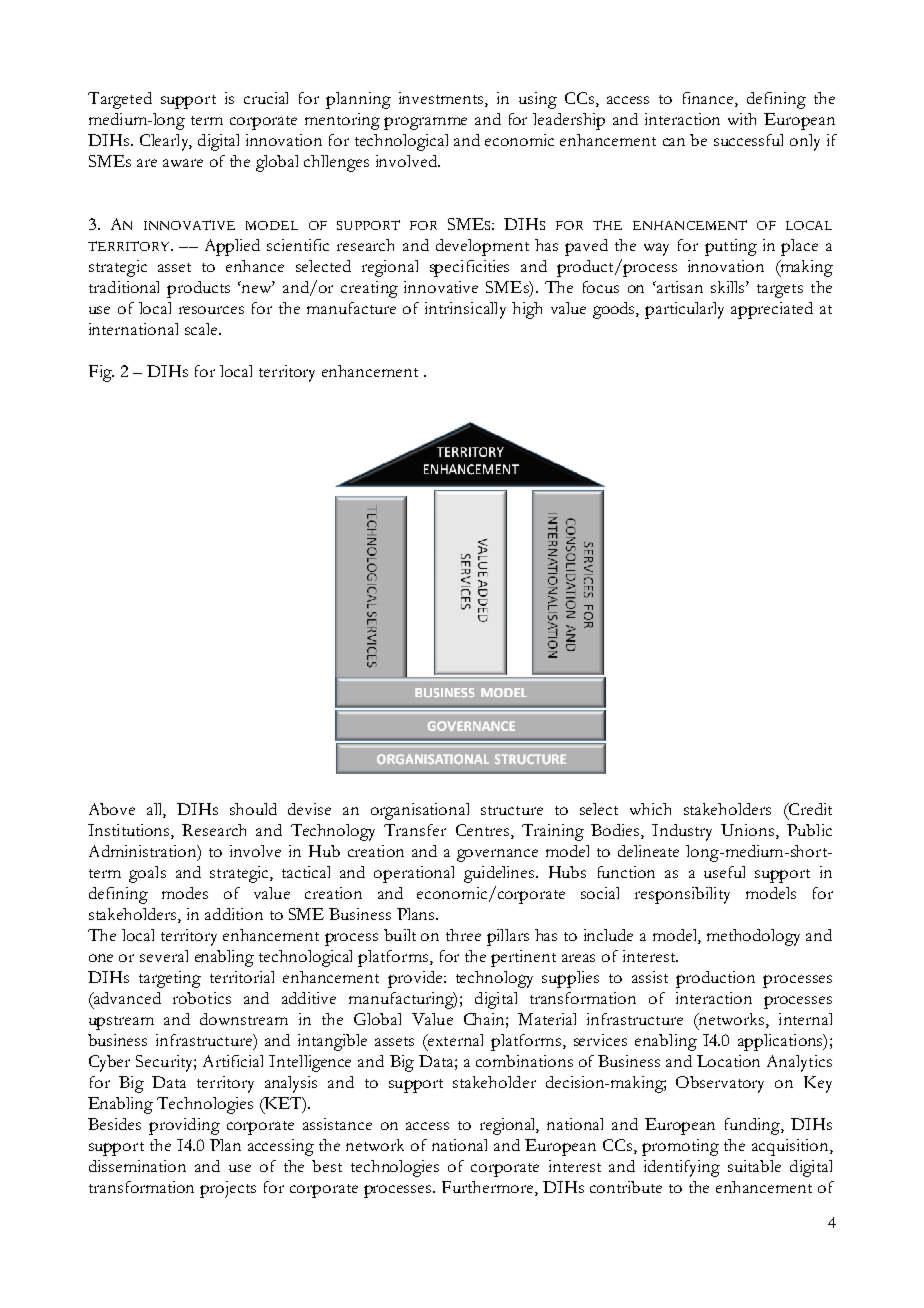 This image has width=924, height=1308. What do you see at coordinates (650, 809) in the image?
I see `which` at bounding box center [650, 809].
